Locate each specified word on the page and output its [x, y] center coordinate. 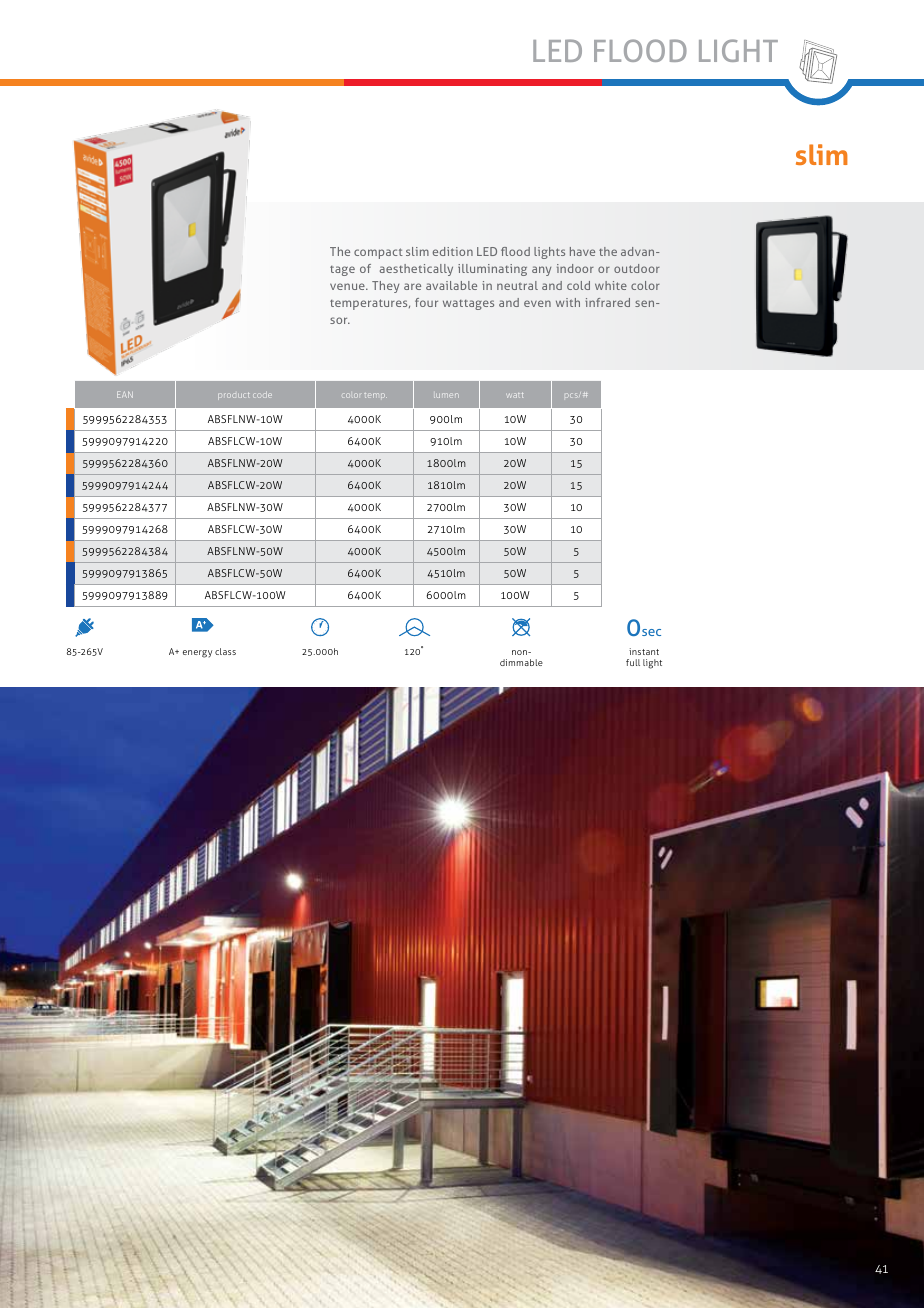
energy [197, 654]
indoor [575, 268]
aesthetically [416, 270]
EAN [125, 394]
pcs [572, 395]
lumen [446, 395]
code [262, 395]
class [225, 651]
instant [644, 651]
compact [378, 253]
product [233, 396]
